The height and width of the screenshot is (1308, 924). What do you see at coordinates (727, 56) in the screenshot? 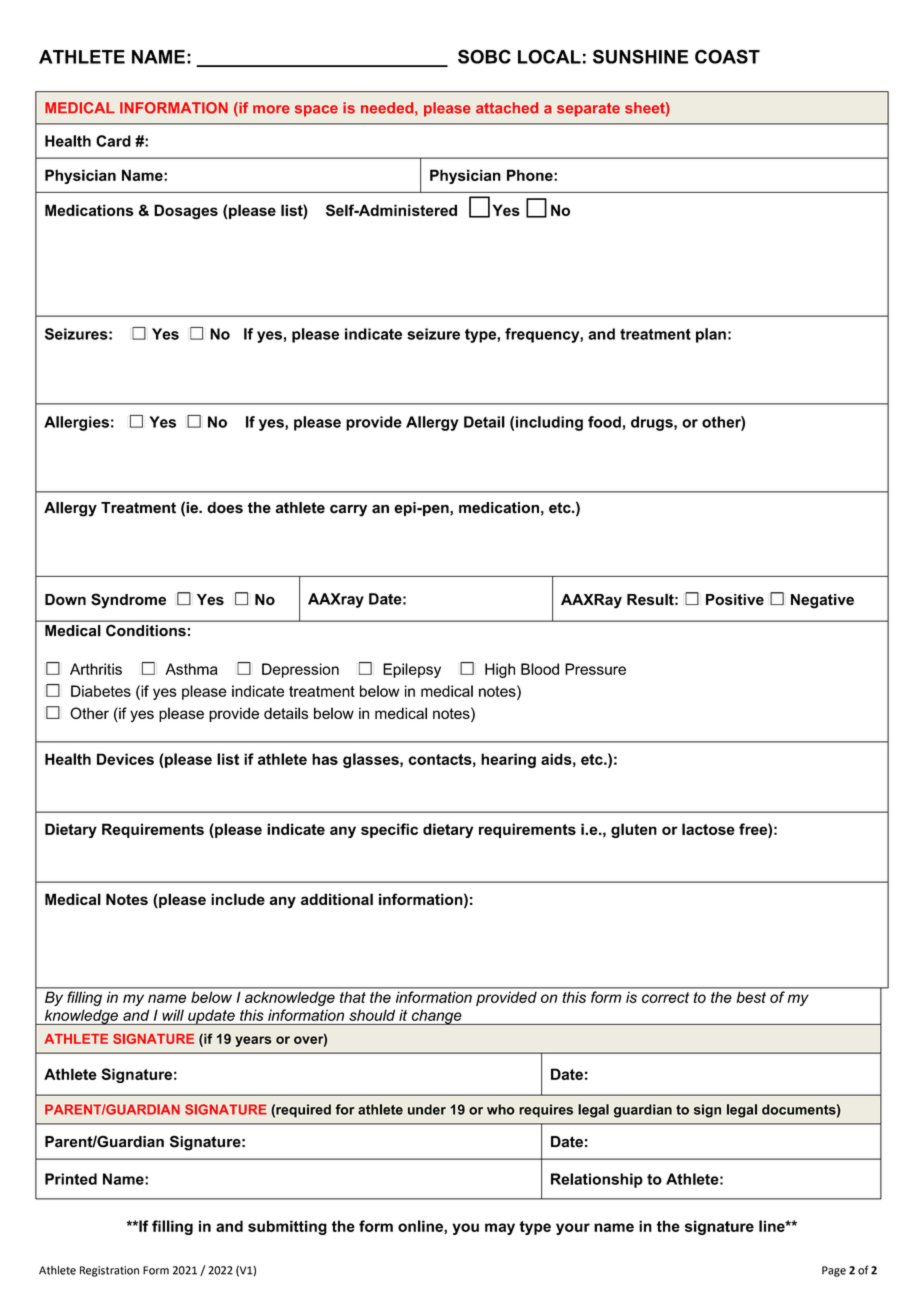
I see `COAST` at bounding box center [727, 56].
